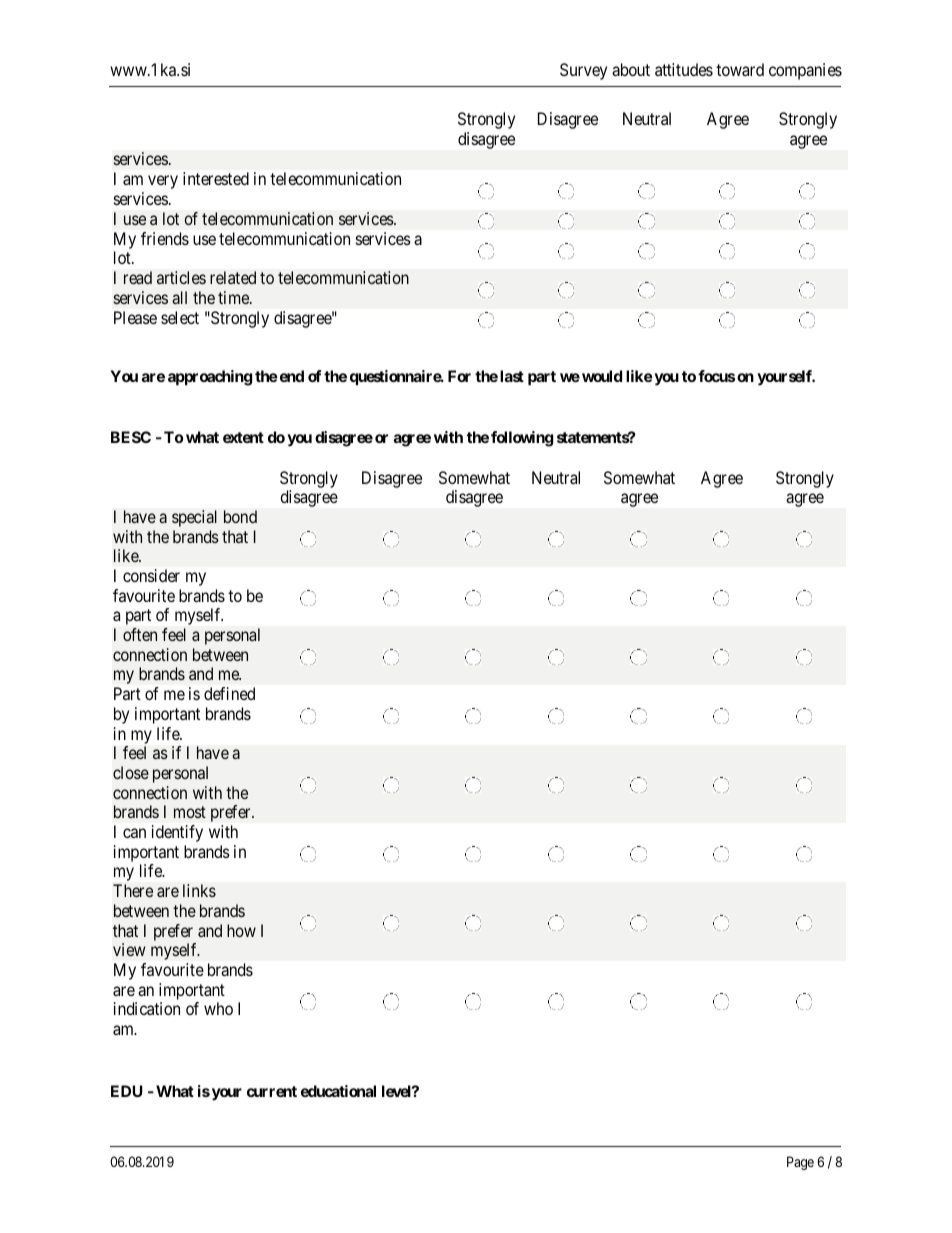  Describe the element at coordinates (583, 71) in the screenshot. I see `Survey` at that location.
